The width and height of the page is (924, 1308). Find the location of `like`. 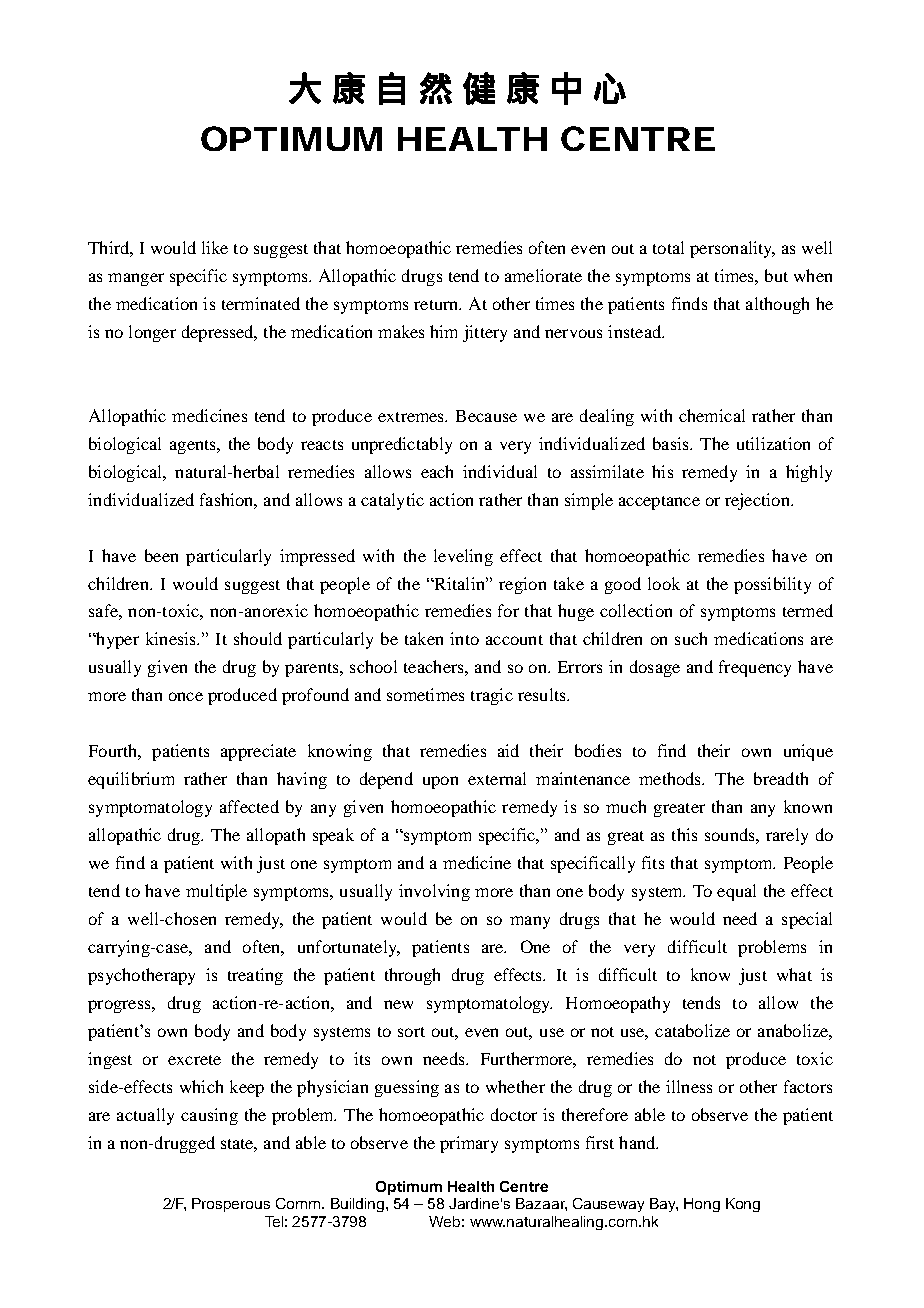

like is located at coordinates (215, 247).
